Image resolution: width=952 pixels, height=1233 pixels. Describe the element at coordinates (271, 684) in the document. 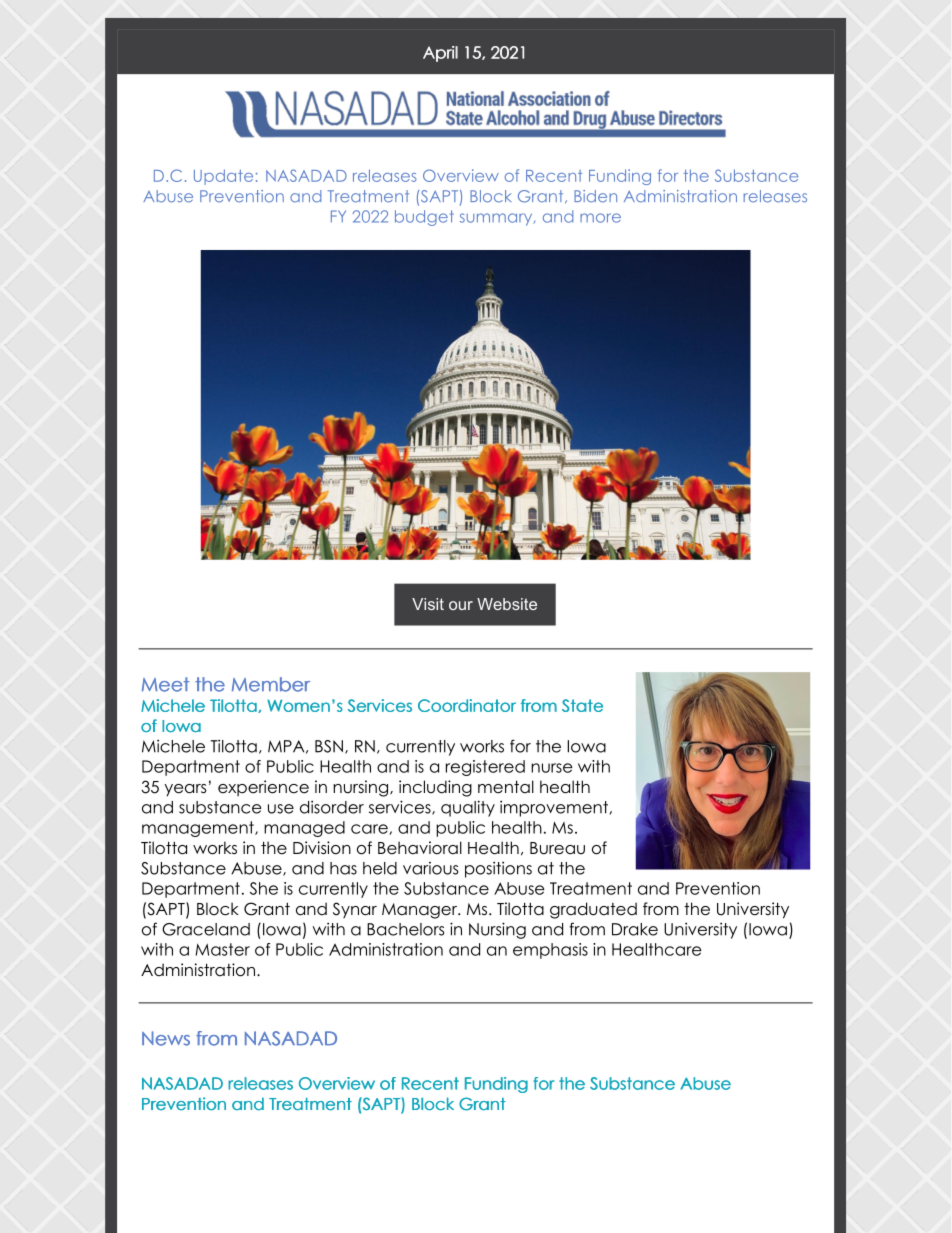

I see `Member` at that location.
